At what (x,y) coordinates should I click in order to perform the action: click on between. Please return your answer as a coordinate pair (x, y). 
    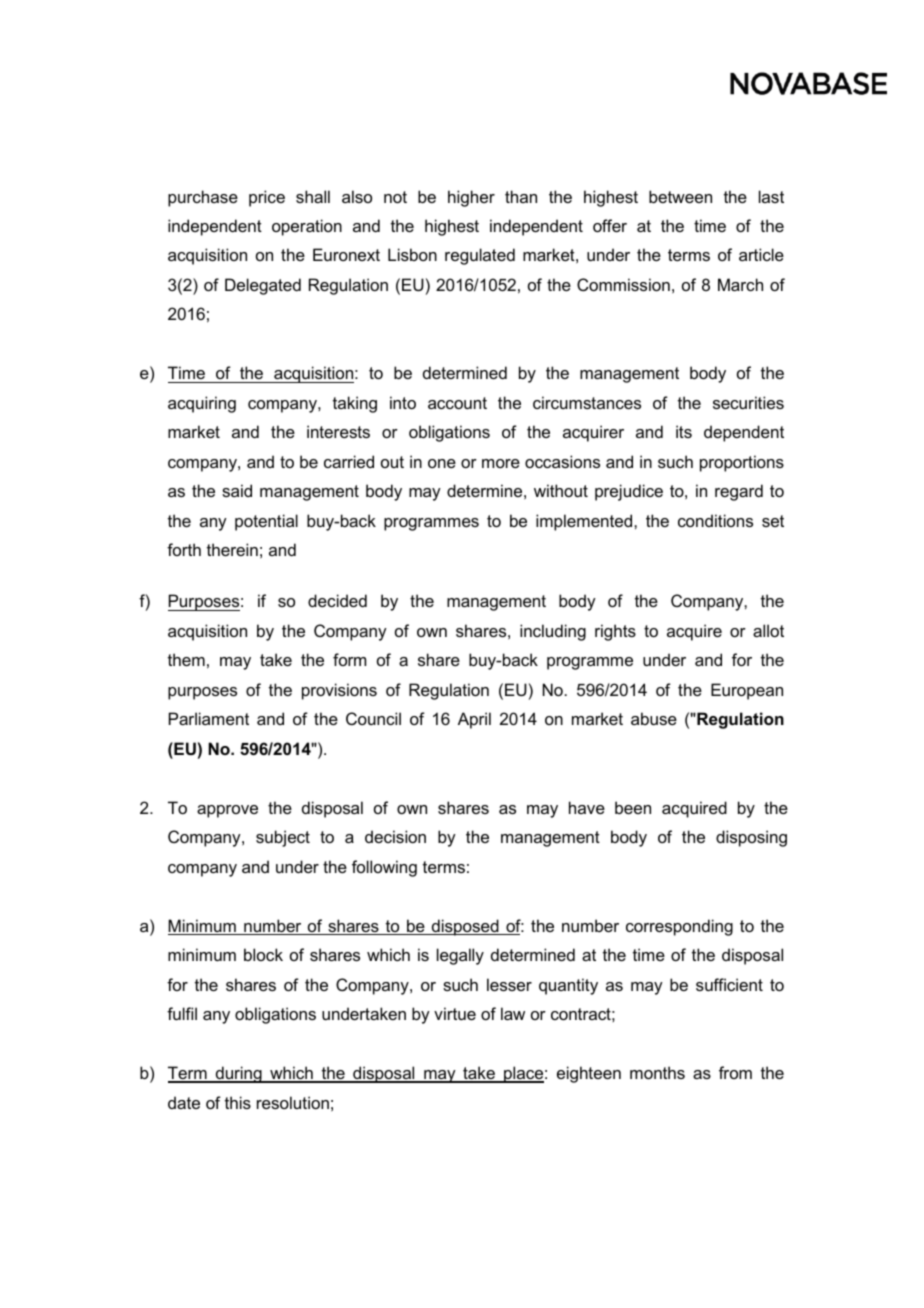
    Looking at the image, I should click on (680, 196).
